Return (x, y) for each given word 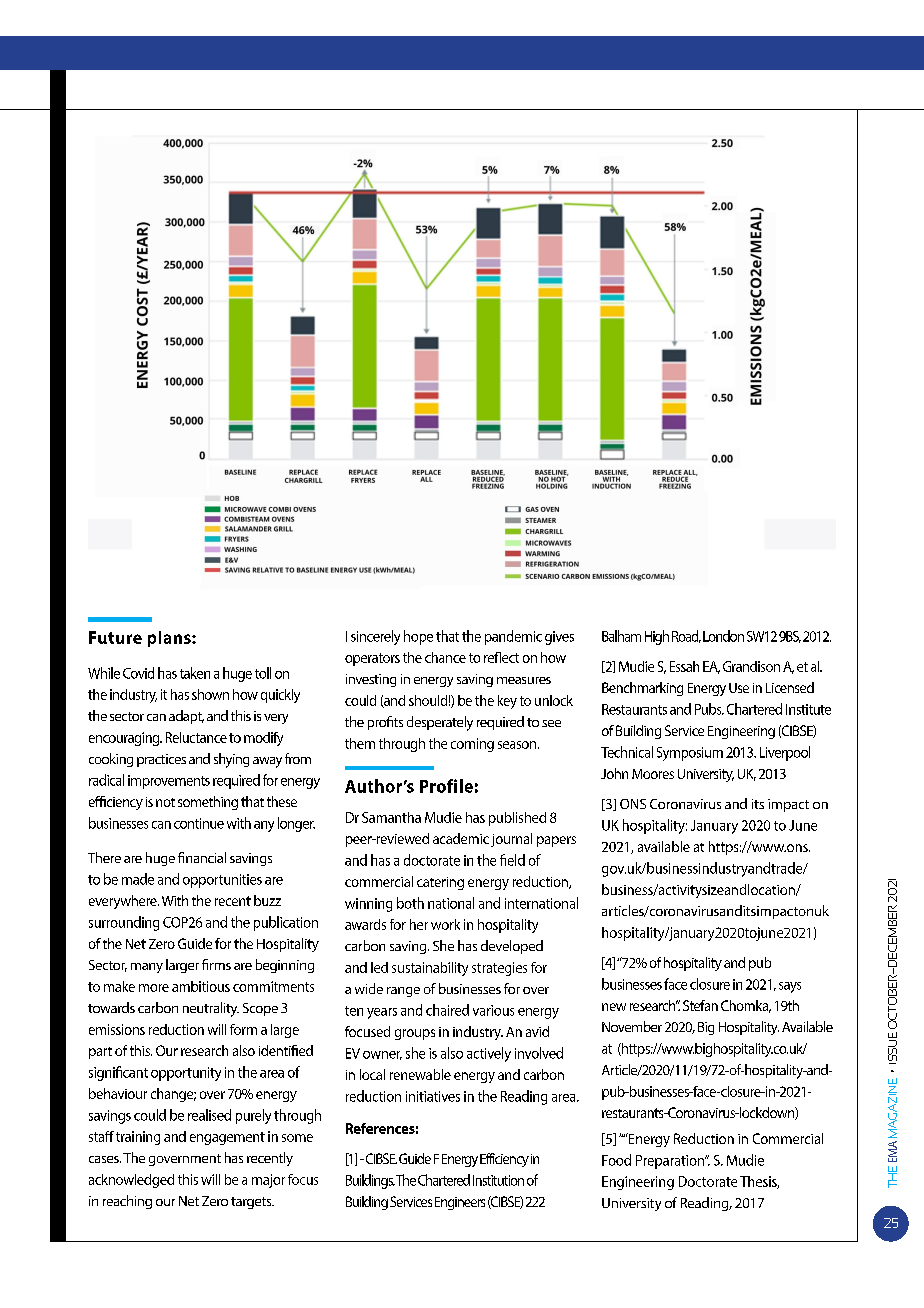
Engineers (460, 1203)
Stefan (700, 1005)
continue (199, 823)
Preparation (671, 1162)
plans (170, 639)
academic (461, 838)
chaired (447, 1010)
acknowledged (131, 1181)
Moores (653, 774)
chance (445, 657)
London (723, 636)
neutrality (211, 1009)
